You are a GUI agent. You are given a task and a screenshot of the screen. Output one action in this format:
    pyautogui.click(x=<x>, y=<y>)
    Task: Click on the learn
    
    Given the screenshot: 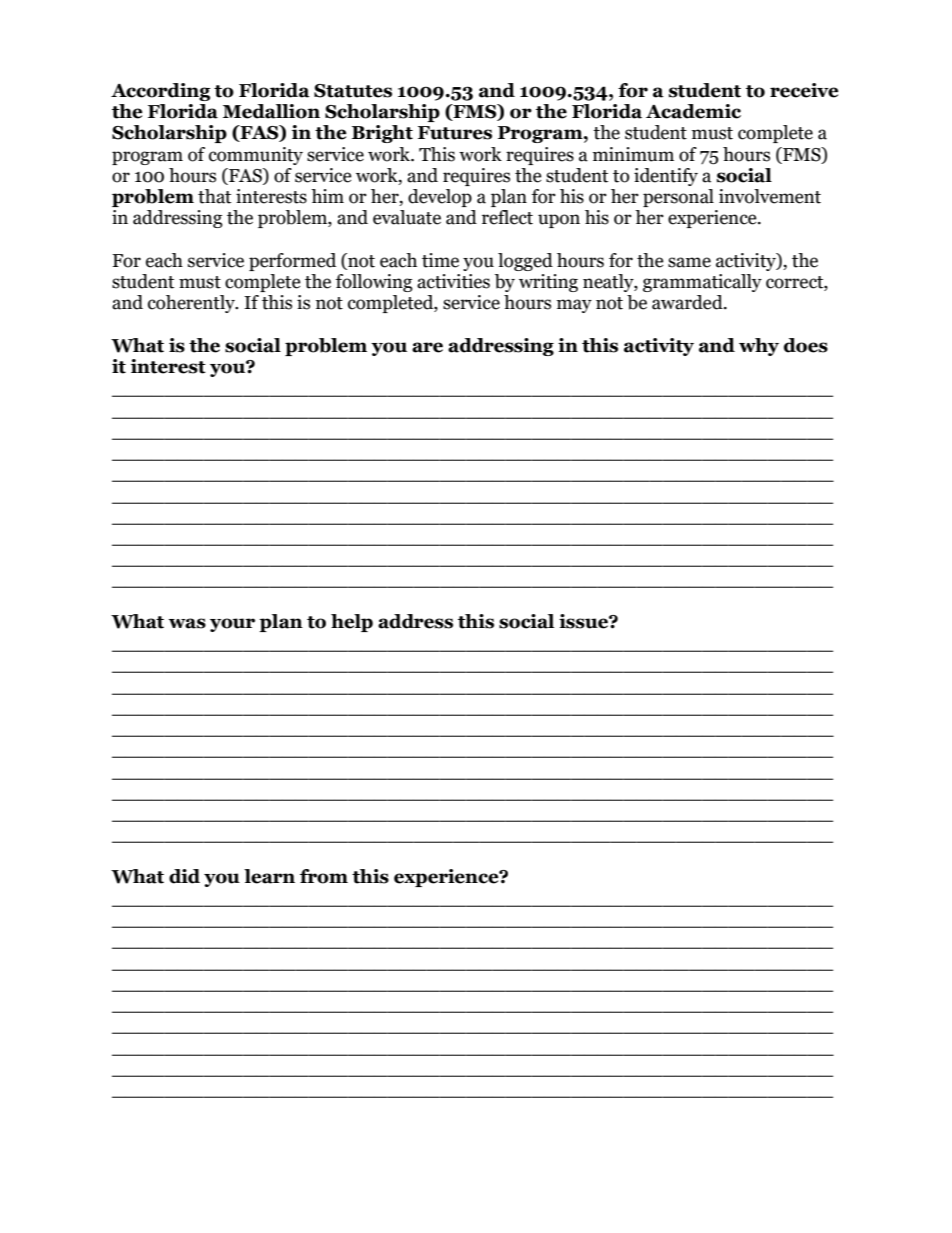 What is the action you would take?
    pyautogui.click(x=269, y=876)
